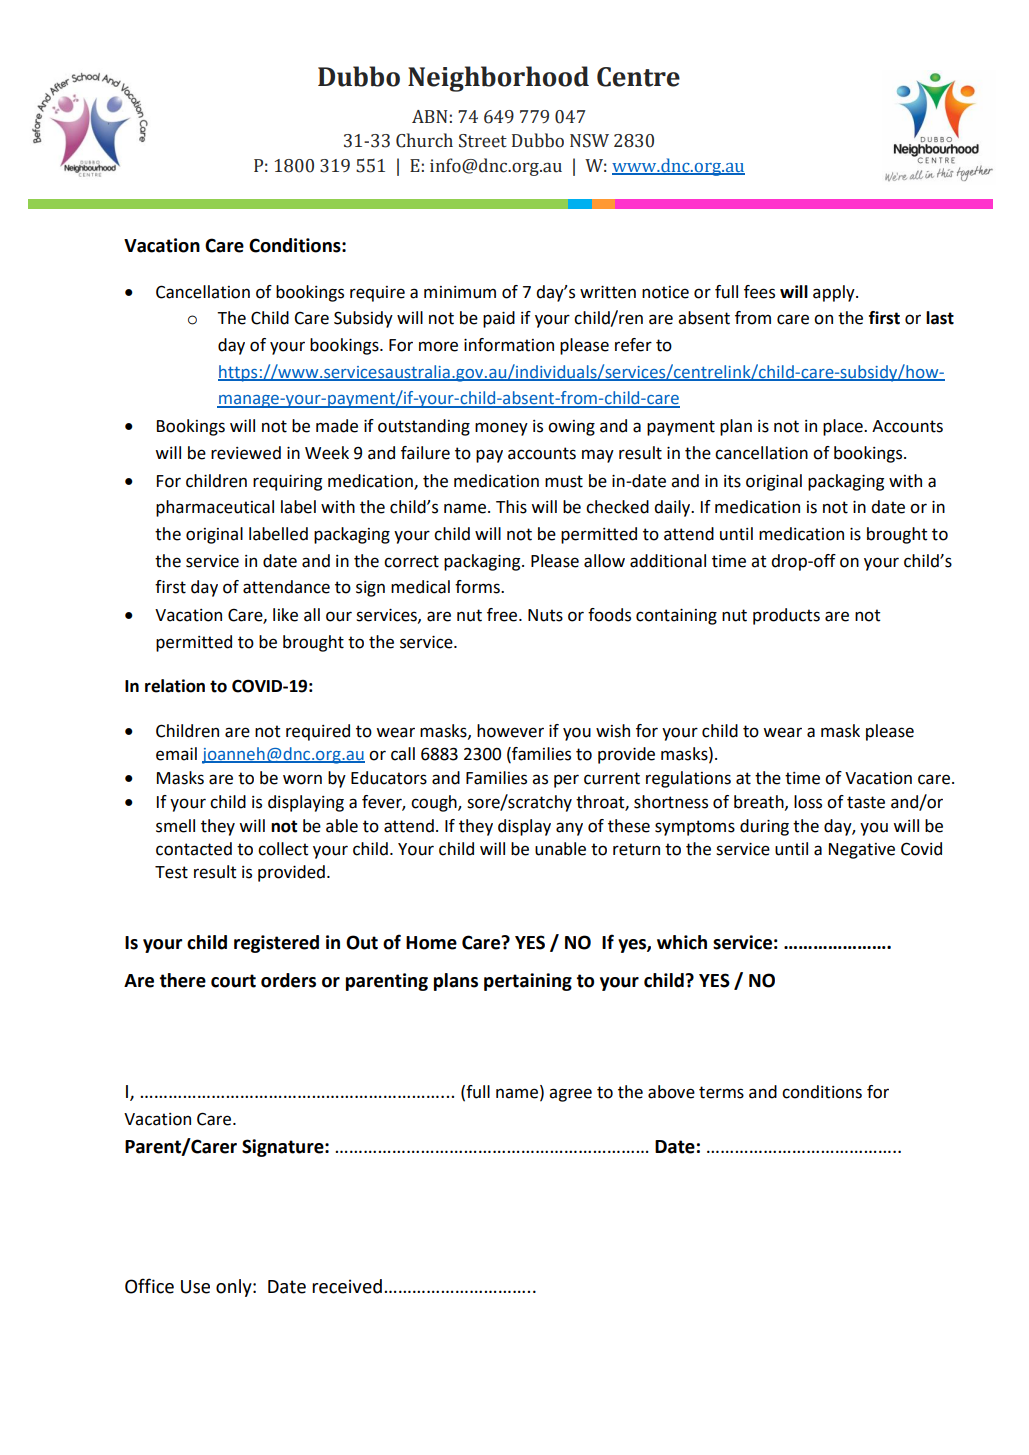 This screenshot has width=1029, height=1455. What do you see at coordinates (862, 851) in the screenshot?
I see `Negative` at bounding box center [862, 851].
